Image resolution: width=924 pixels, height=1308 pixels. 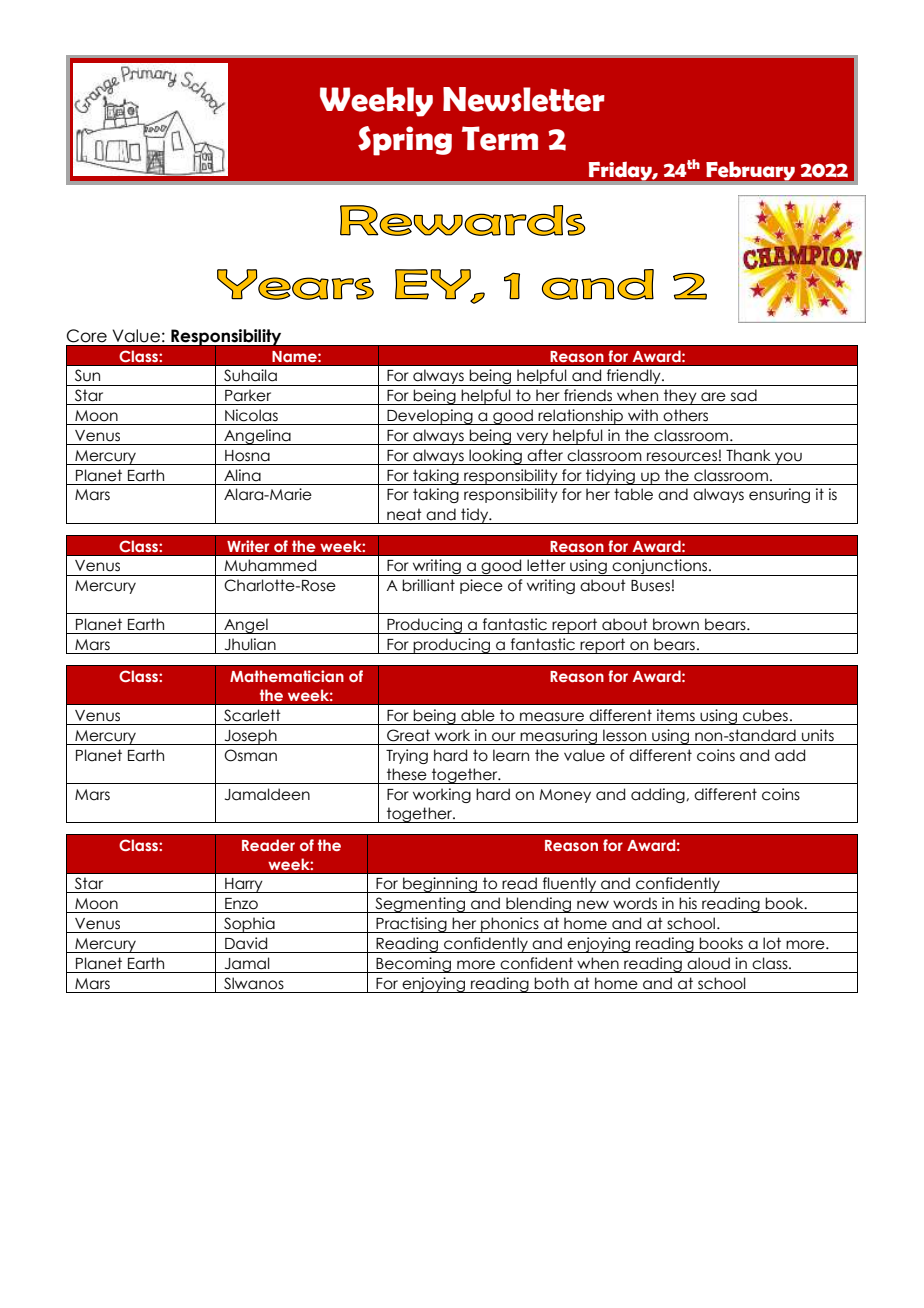 I want to click on Becoming, so click(x=414, y=965).
